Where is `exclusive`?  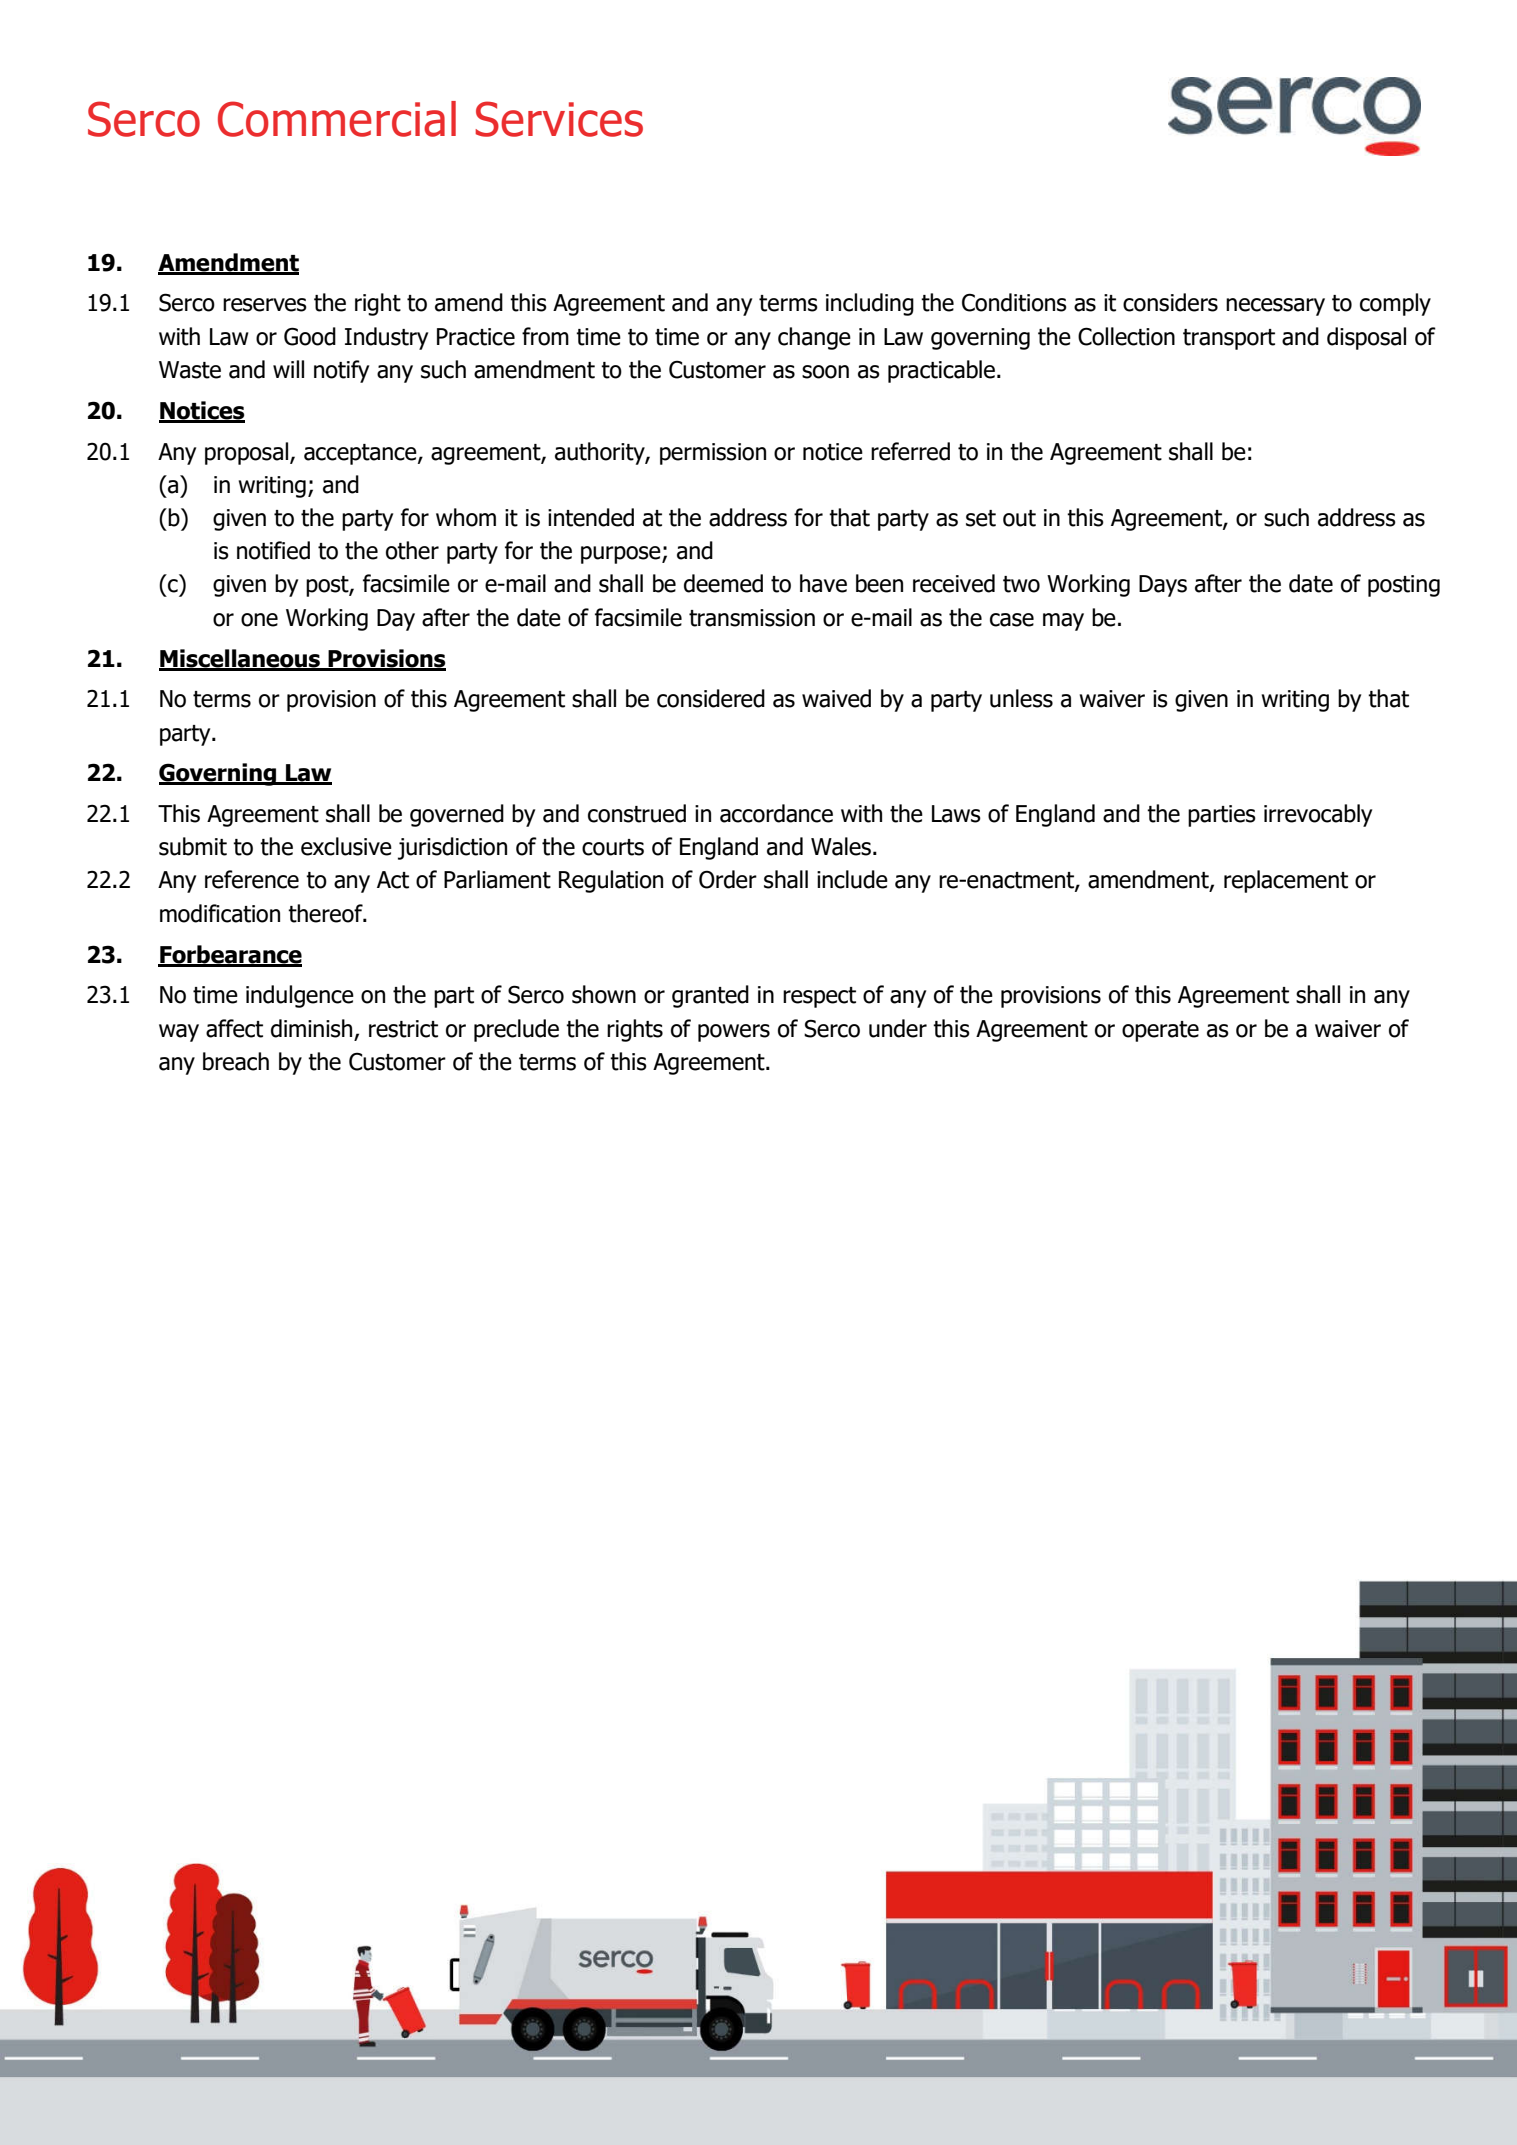
exclusive is located at coordinates (346, 846).
